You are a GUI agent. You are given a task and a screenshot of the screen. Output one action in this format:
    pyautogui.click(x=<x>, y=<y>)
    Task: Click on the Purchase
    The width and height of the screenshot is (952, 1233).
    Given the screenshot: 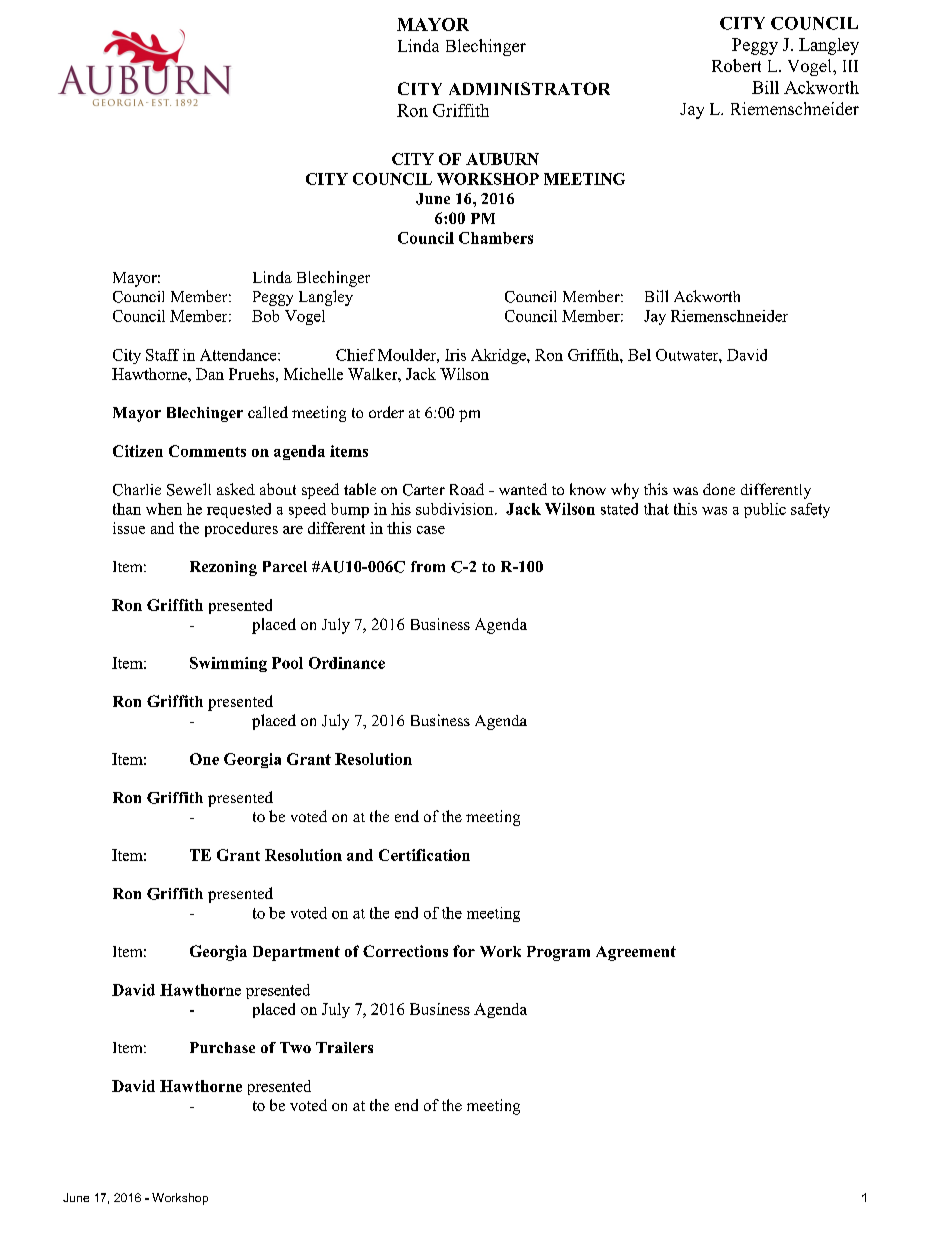 What is the action you would take?
    pyautogui.click(x=222, y=1047)
